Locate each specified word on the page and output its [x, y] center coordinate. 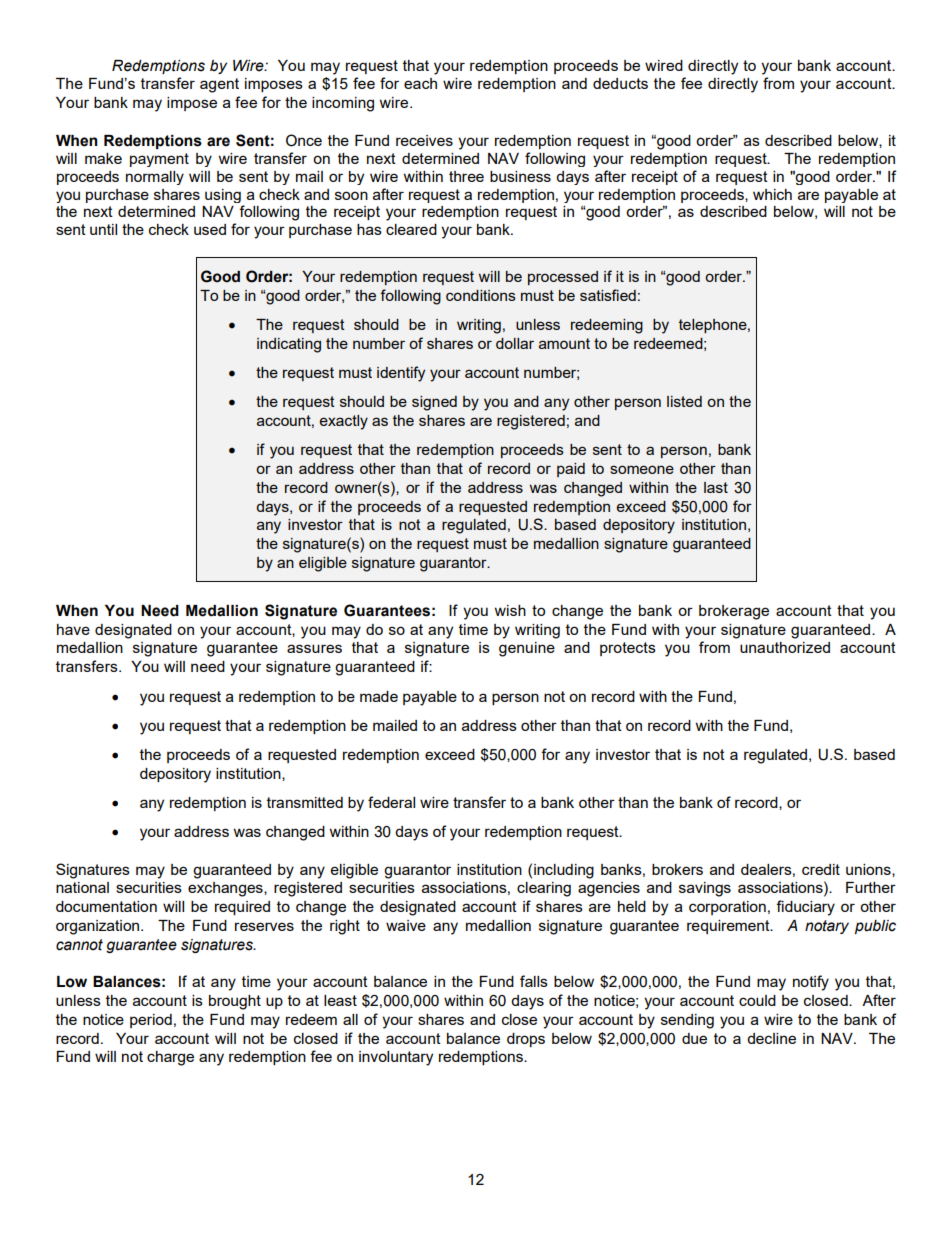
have [73, 629]
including [564, 871]
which [772, 194]
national [82, 887]
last [716, 487]
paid [571, 470]
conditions [481, 295]
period [151, 1021]
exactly [344, 422]
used [210, 229]
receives [424, 140]
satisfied [608, 295]
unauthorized [785, 647]
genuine [527, 649]
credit [821, 869]
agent [219, 85]
